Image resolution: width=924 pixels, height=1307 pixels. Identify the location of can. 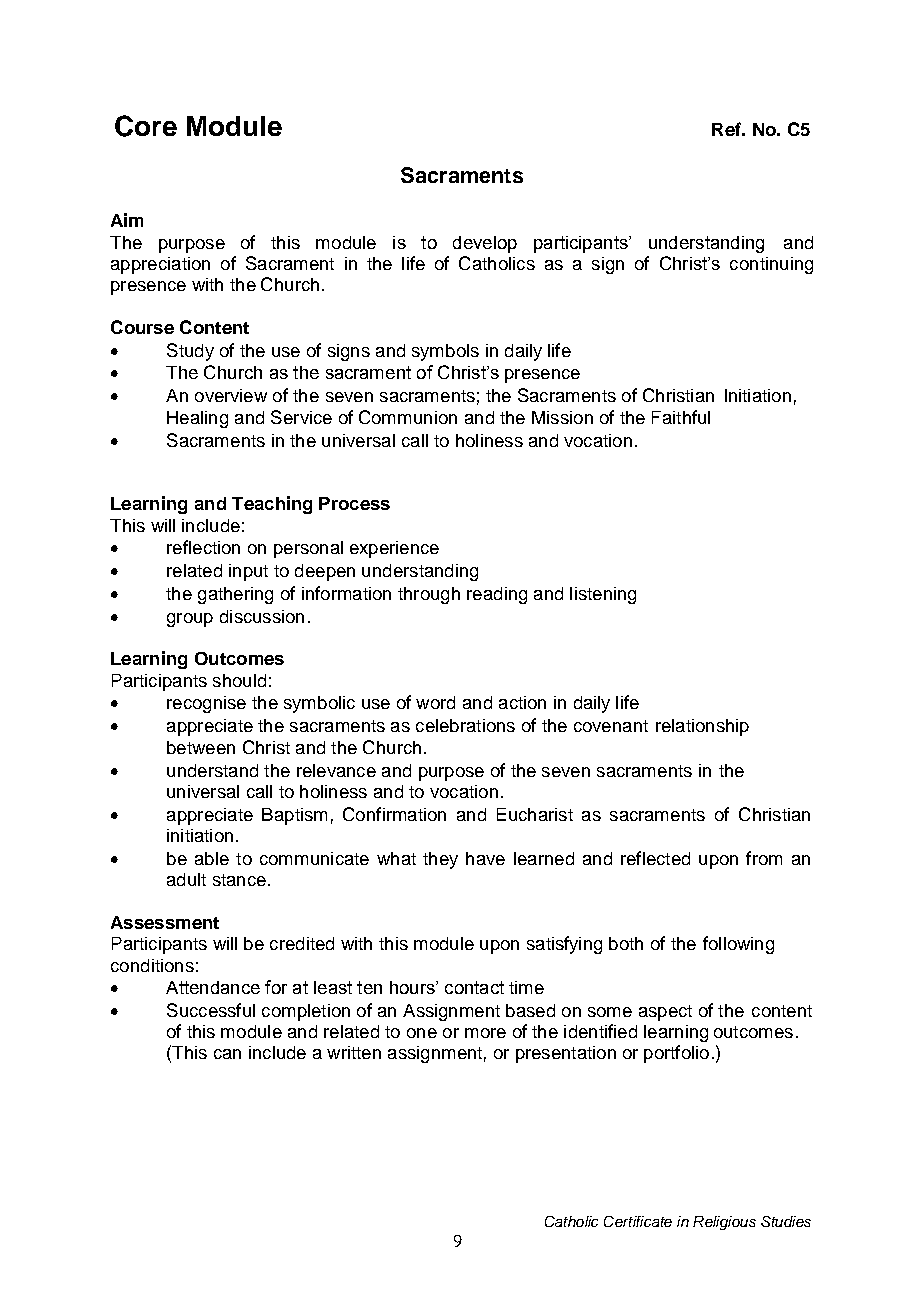
(227, 1054).
